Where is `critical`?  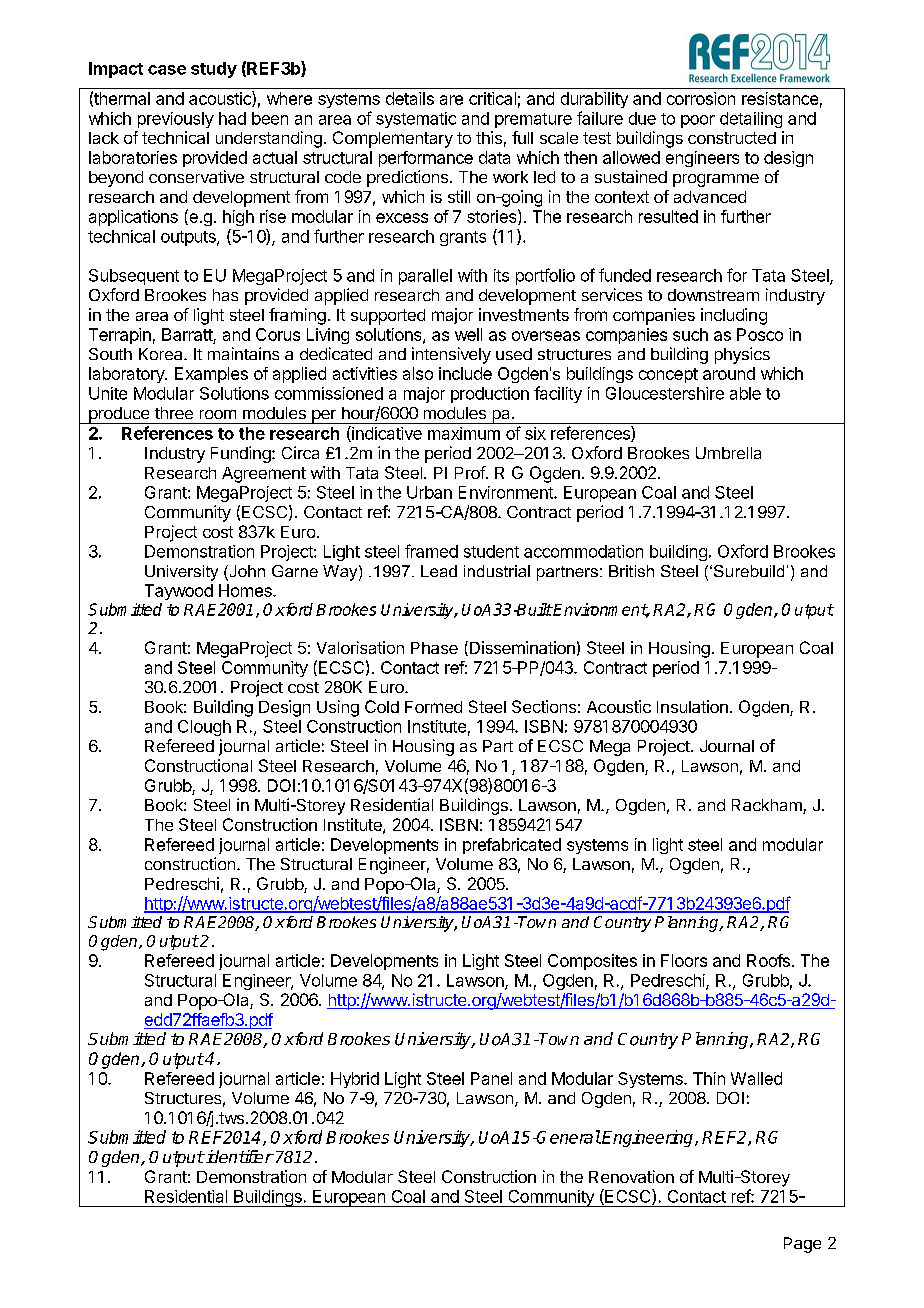 critical is located at coordinates (492, 98).
